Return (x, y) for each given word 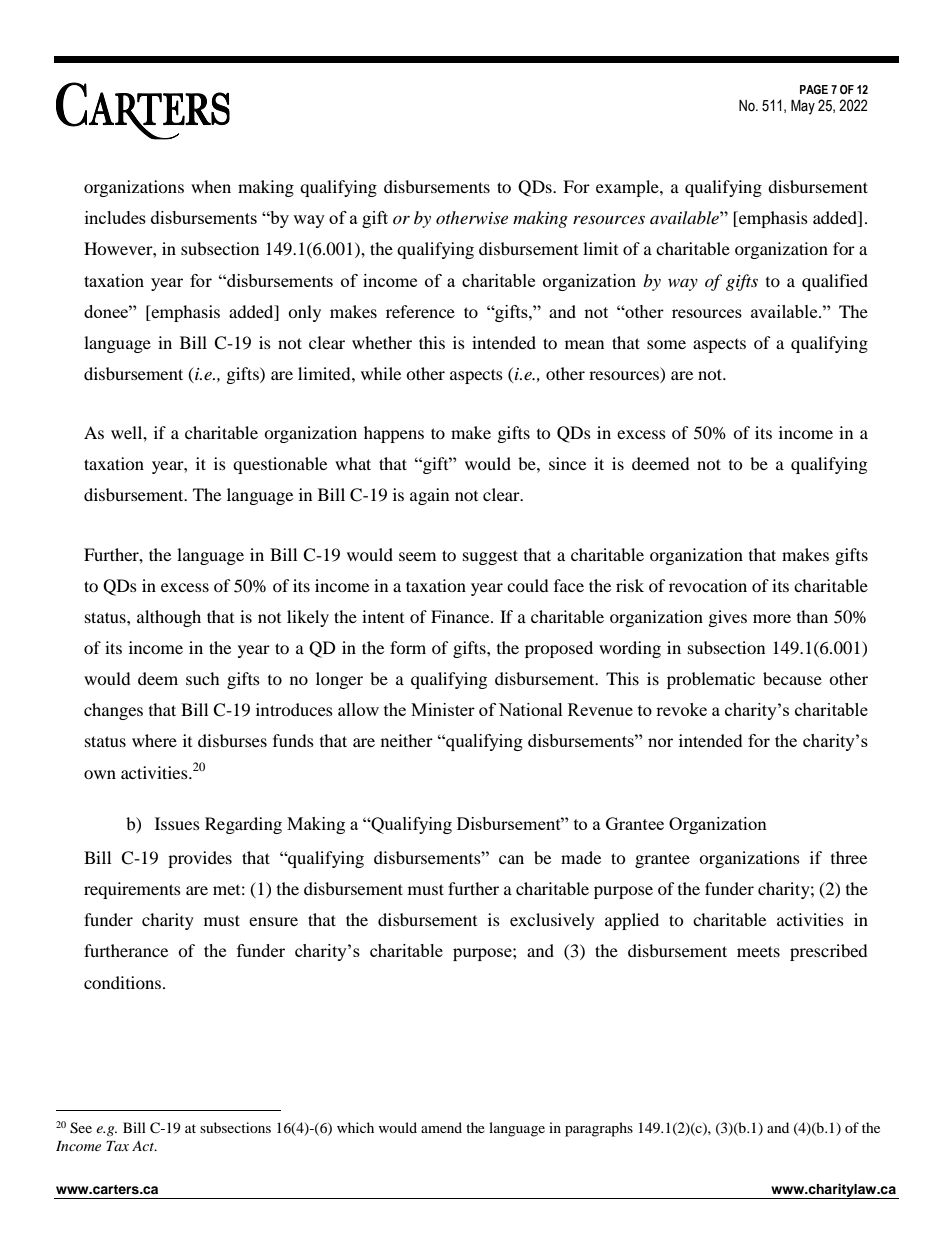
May (803, 107)
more (772, 618)
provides (200, 859)
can (511, 859)
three (849, 857)
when (211, 186)
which (355, 1127)
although (169, 618)
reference (420, 311)
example (628, 188)
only (304, 313)
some (666, 344)
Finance (461, 616)
